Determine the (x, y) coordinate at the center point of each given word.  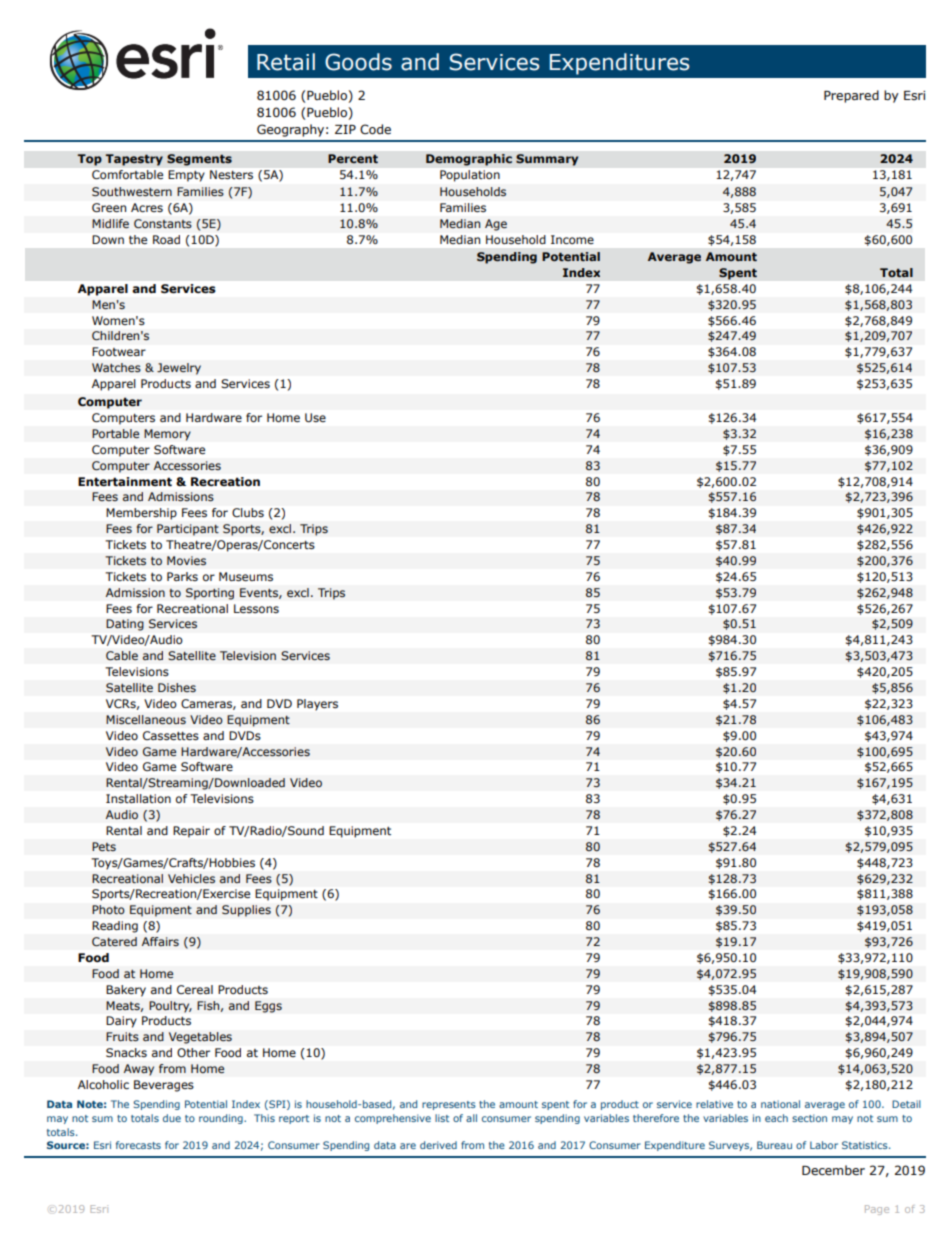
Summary (547, 160)
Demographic (469, 160)
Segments (199, 160)
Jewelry (179, 369)
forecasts (138, 1145)
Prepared (851, 96)
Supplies (246, 911)
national (780, 1104)
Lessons (256, 608)
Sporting (210, 594)
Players (317, 705)
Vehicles (191, 879)
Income (572, 239)
